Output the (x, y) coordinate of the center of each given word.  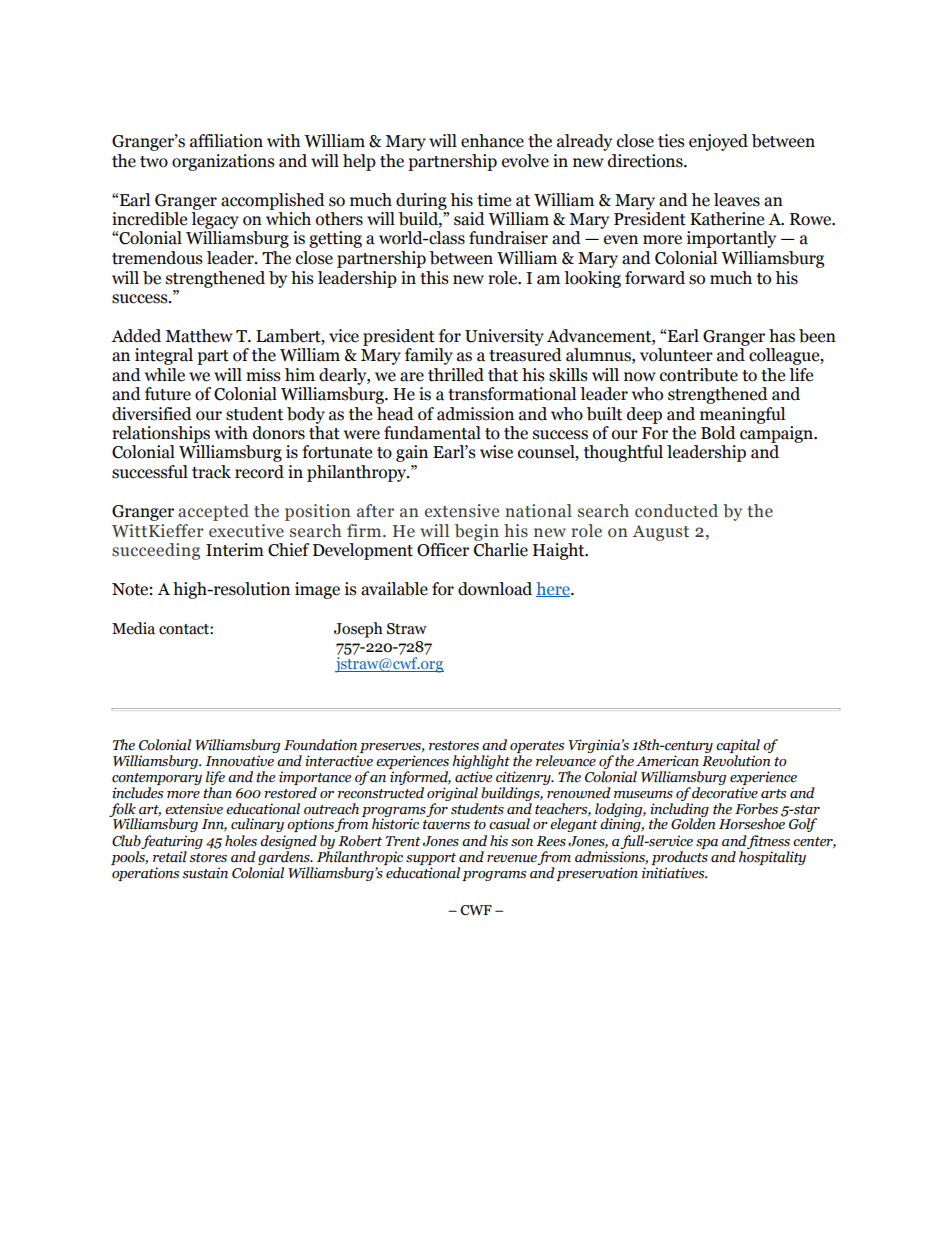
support (431, 859)
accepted (213, 512)
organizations (223, 162)
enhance (492, 141)
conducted (676, 511)
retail (170, 857)
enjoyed (718, 142)
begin (477, 532)
